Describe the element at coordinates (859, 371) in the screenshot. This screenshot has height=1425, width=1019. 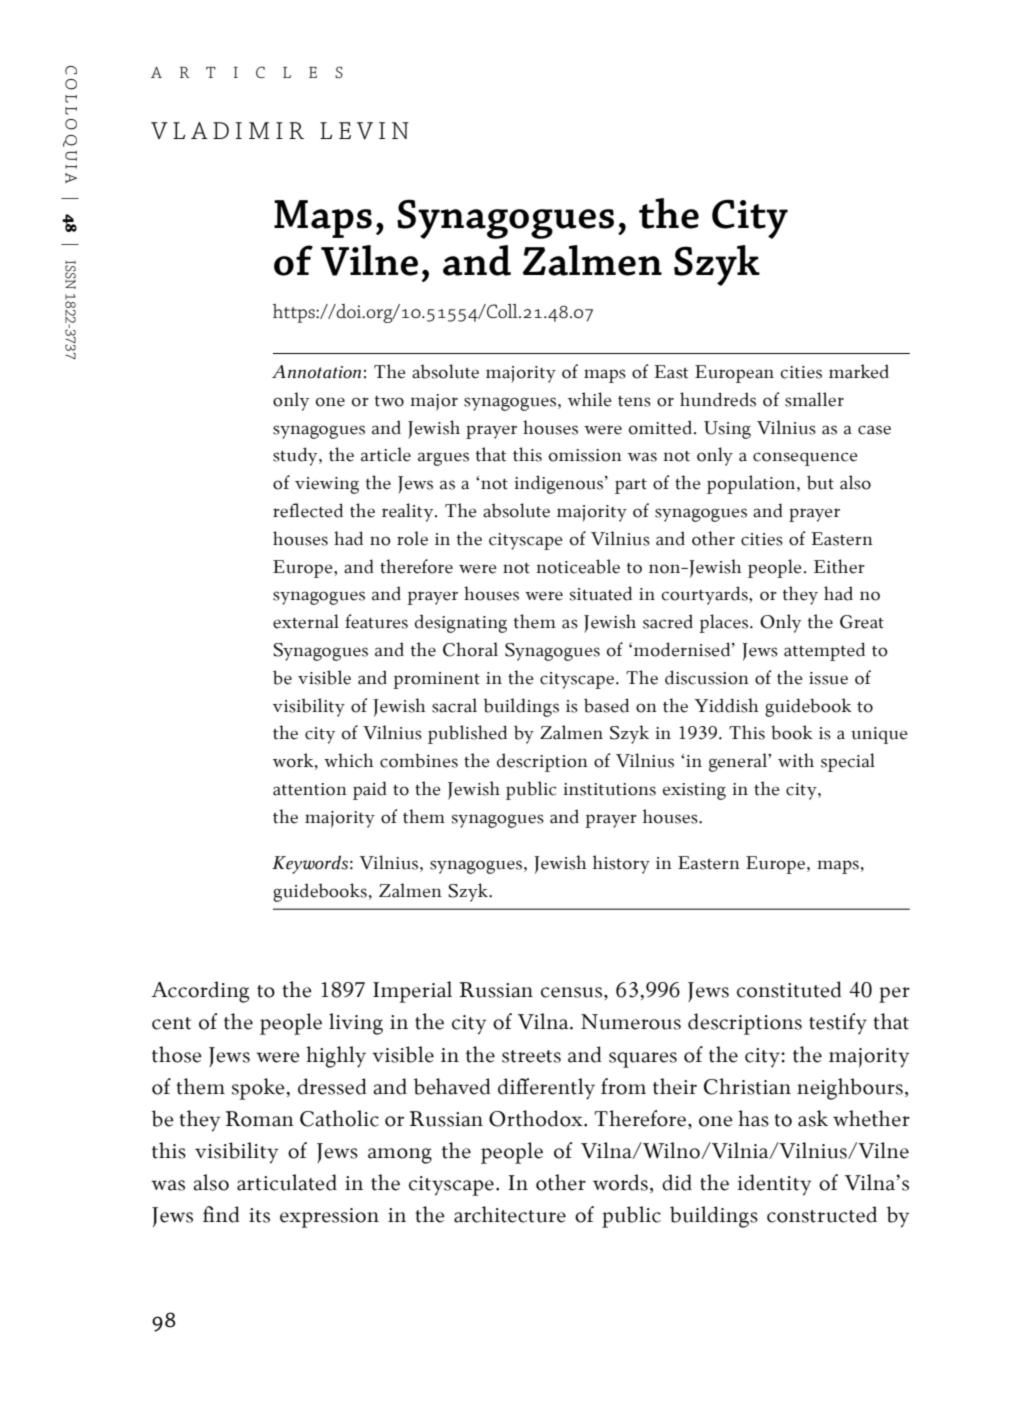
I see `marked` at that location.
